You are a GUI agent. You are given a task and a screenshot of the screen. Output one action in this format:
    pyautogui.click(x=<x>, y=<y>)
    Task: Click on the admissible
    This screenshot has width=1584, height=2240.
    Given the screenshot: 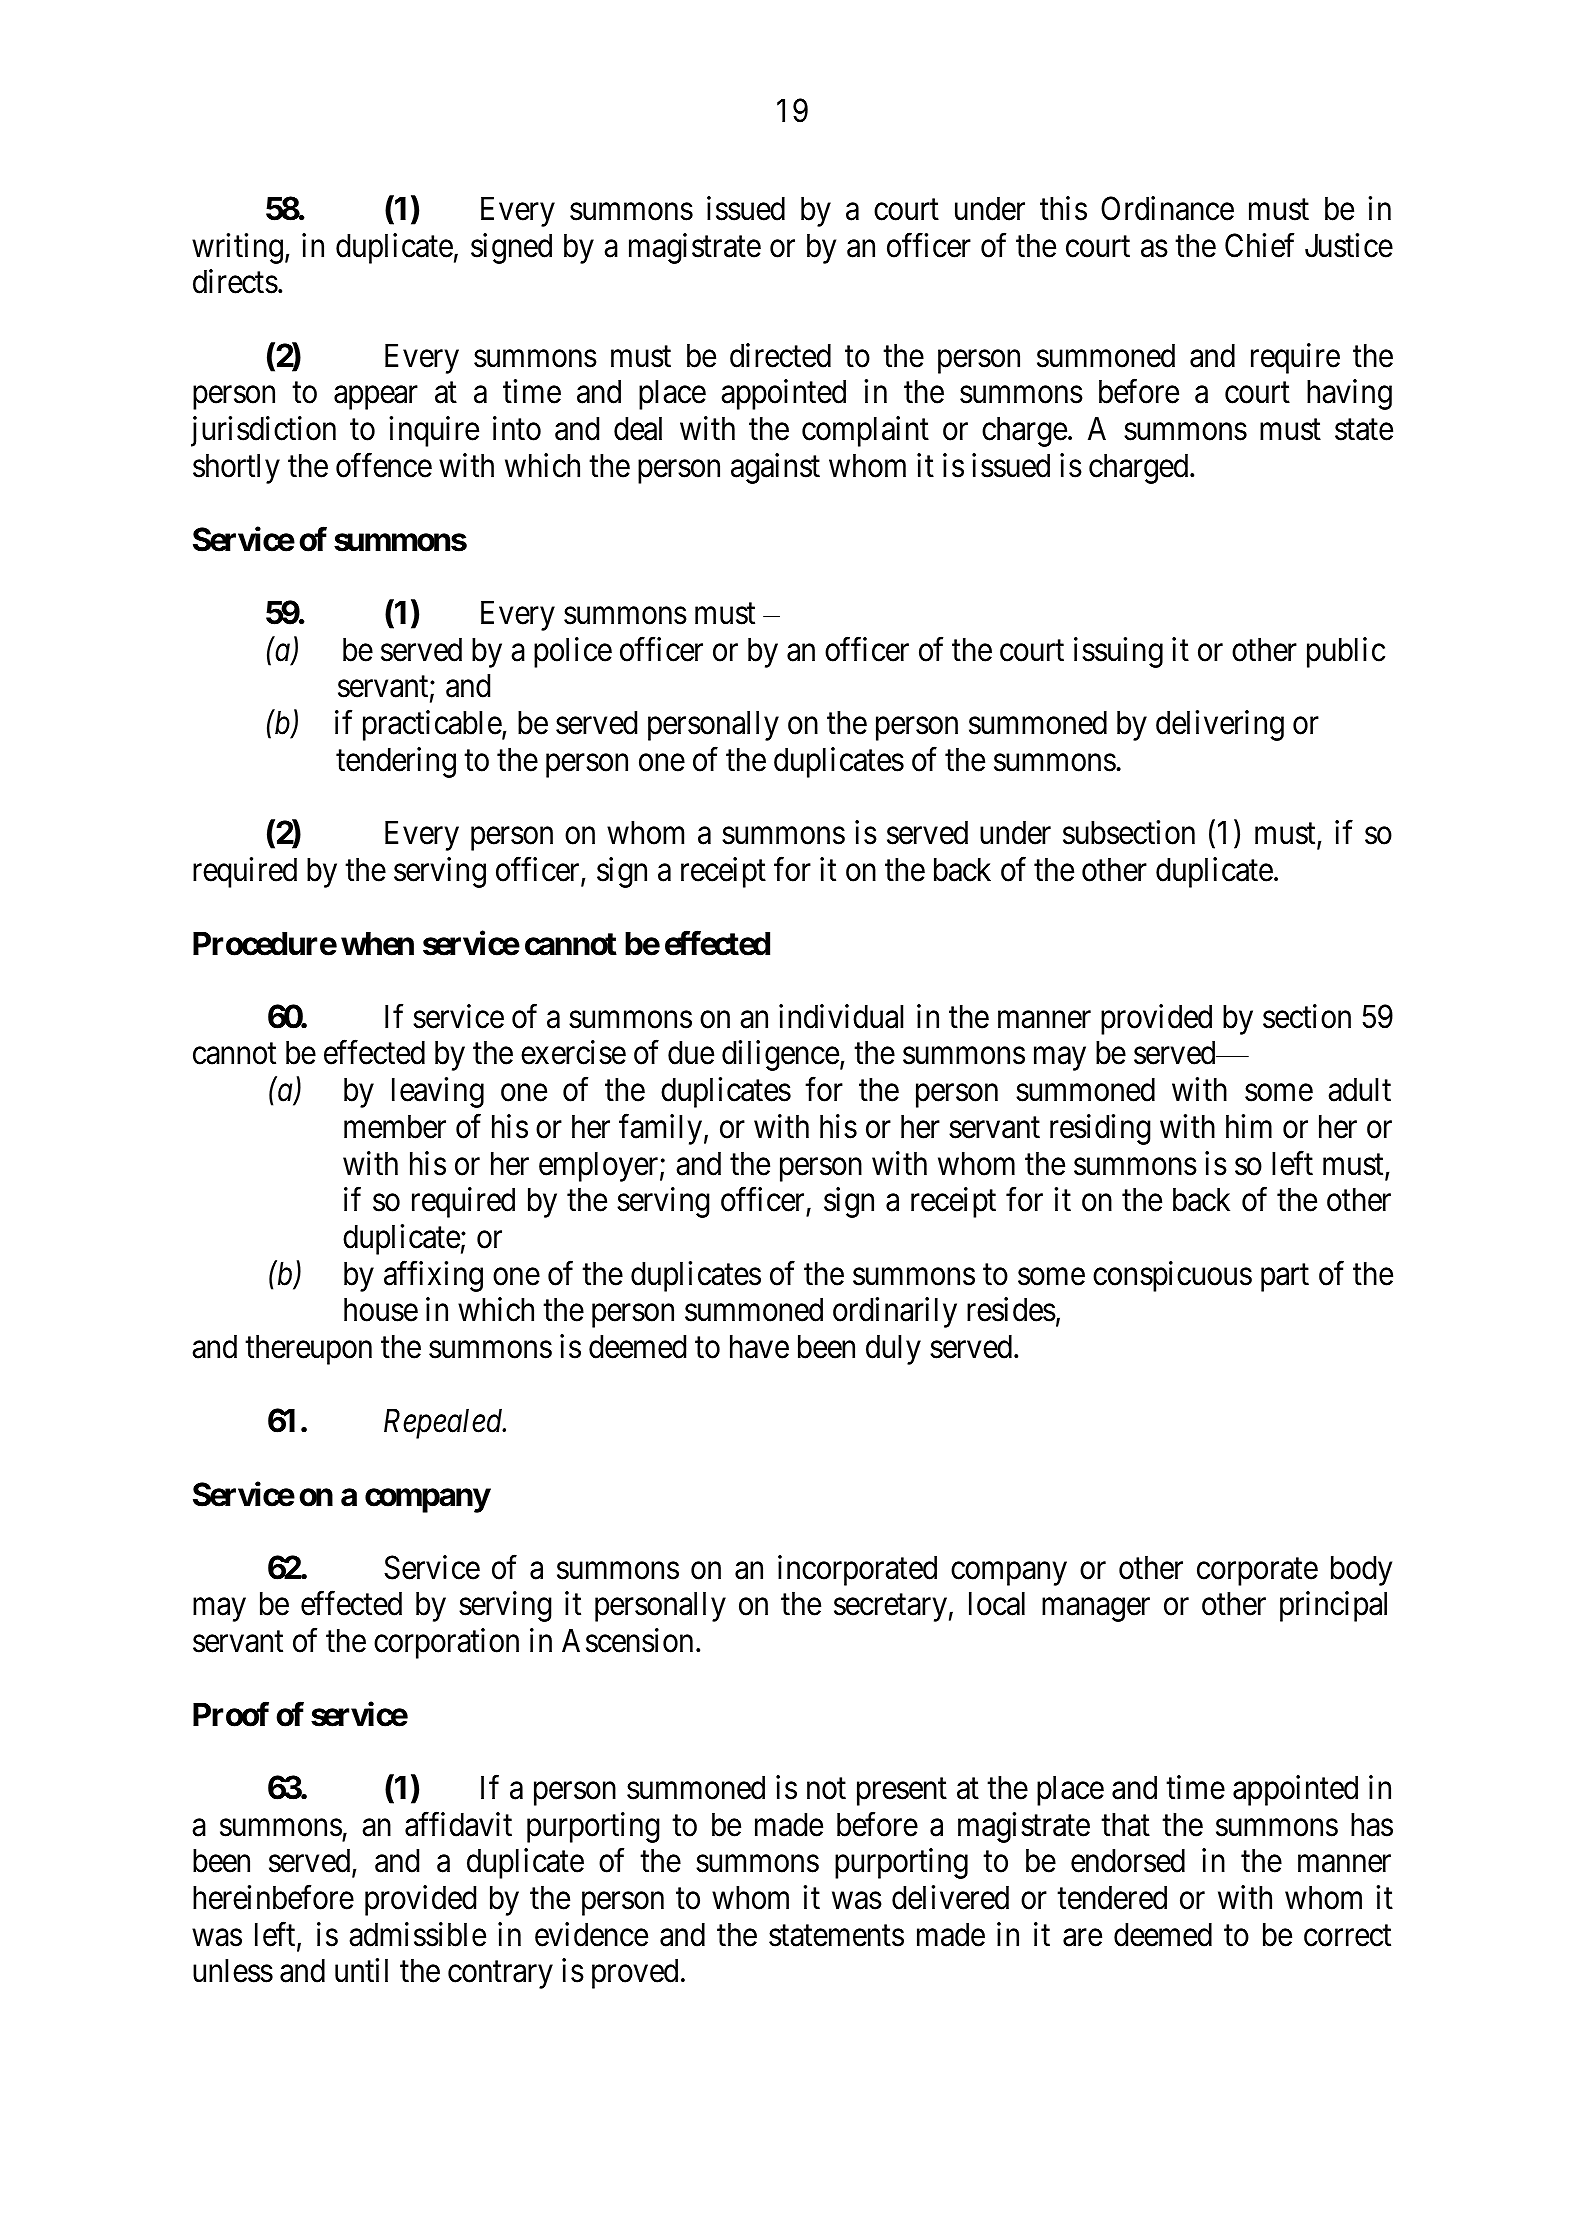 What is the action you would take?
    pyautogui.click(x=417, y=1934)
